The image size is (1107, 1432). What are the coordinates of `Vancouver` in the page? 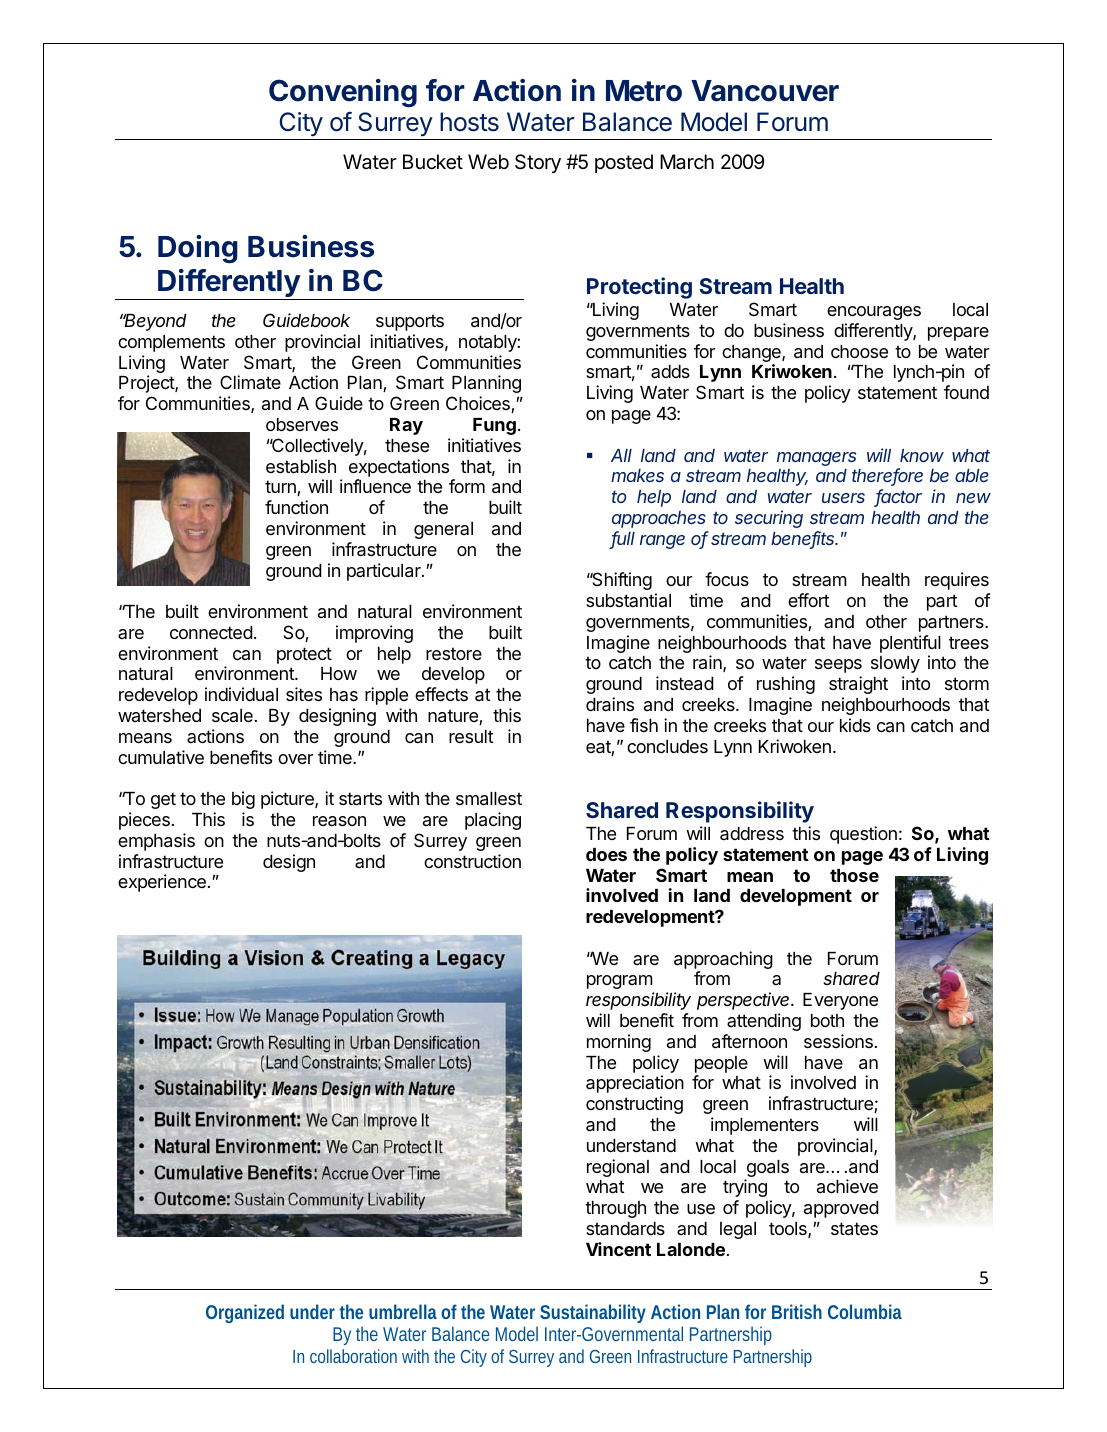 It's located at (765, 91).
